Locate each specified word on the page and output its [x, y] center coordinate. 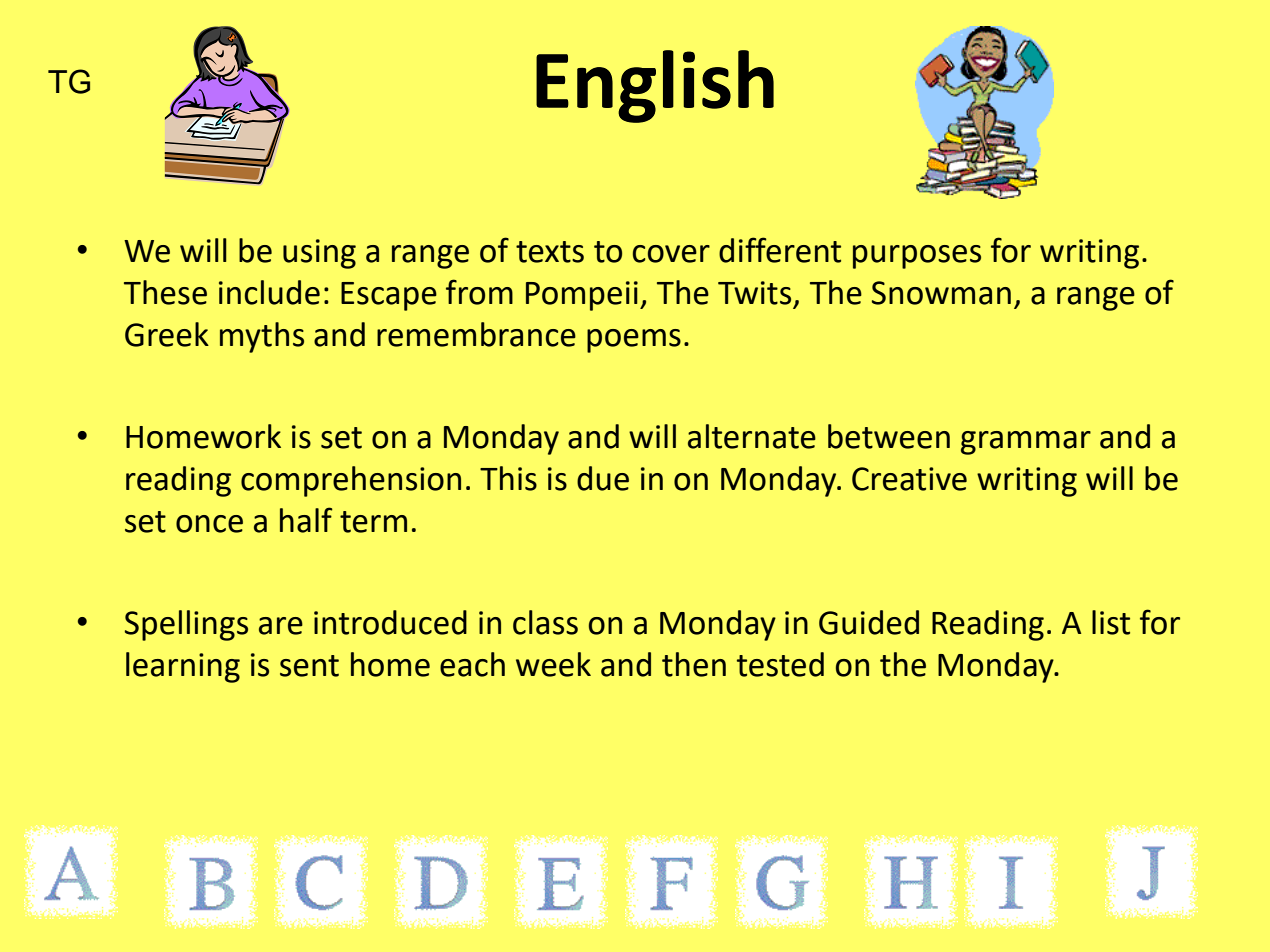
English [655, 86]
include [269, 292]
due [603, 478]
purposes [917, 257]
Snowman [941, 293]
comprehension [351, 481]
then [694, 664]
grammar [1026, 443]
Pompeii [582, 296]
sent [309, 666]
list [1111, 622]
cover [671, 254]
